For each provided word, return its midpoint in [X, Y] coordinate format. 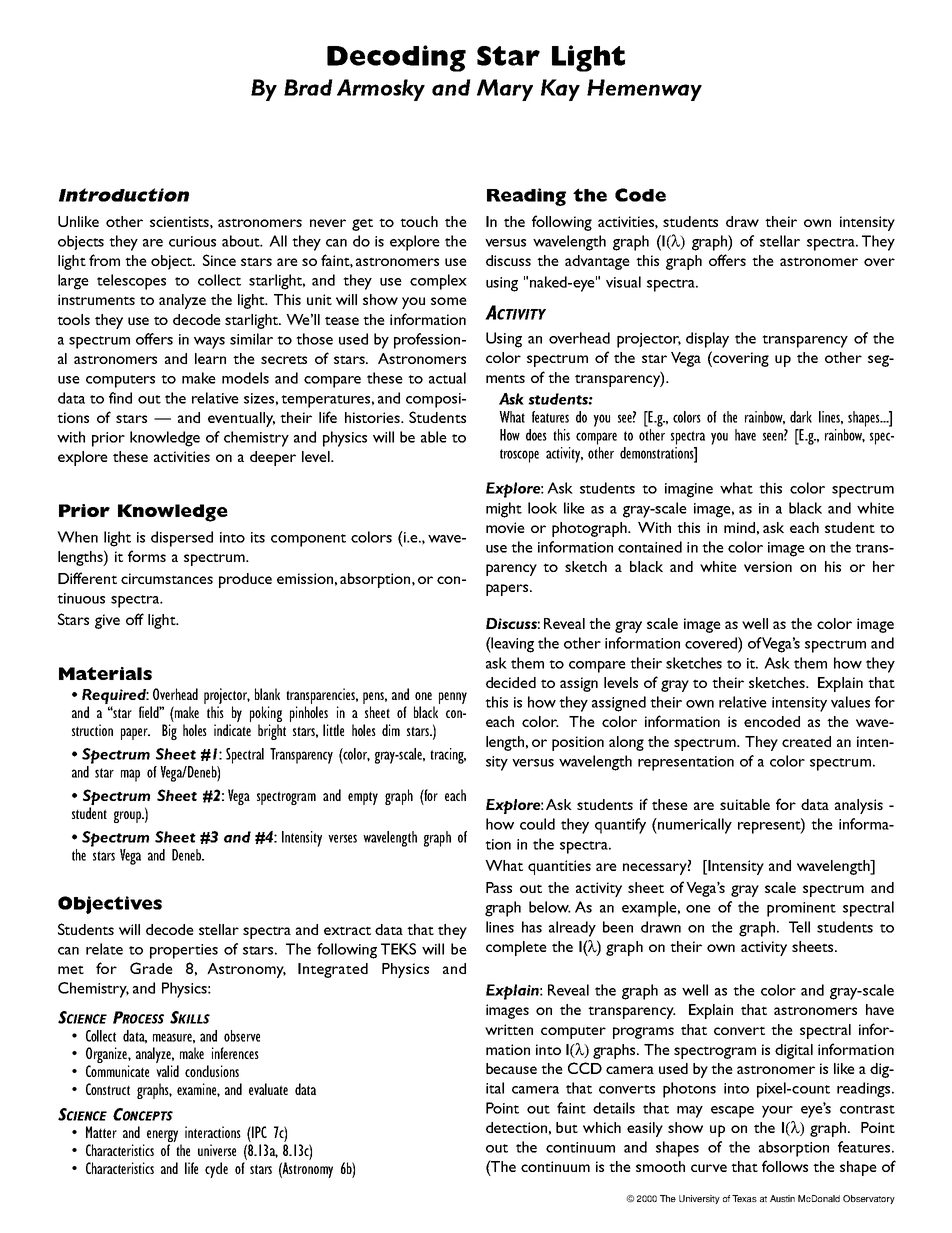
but [567, 1127]
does [536, 435]
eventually [241, 419]
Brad [308, 87]
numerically [694, 826]
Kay [560, 90]
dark [801, 417]
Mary [505, 90]
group [128, 817]
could [537, 824]
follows [785, 1166]
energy [164, 1137]
